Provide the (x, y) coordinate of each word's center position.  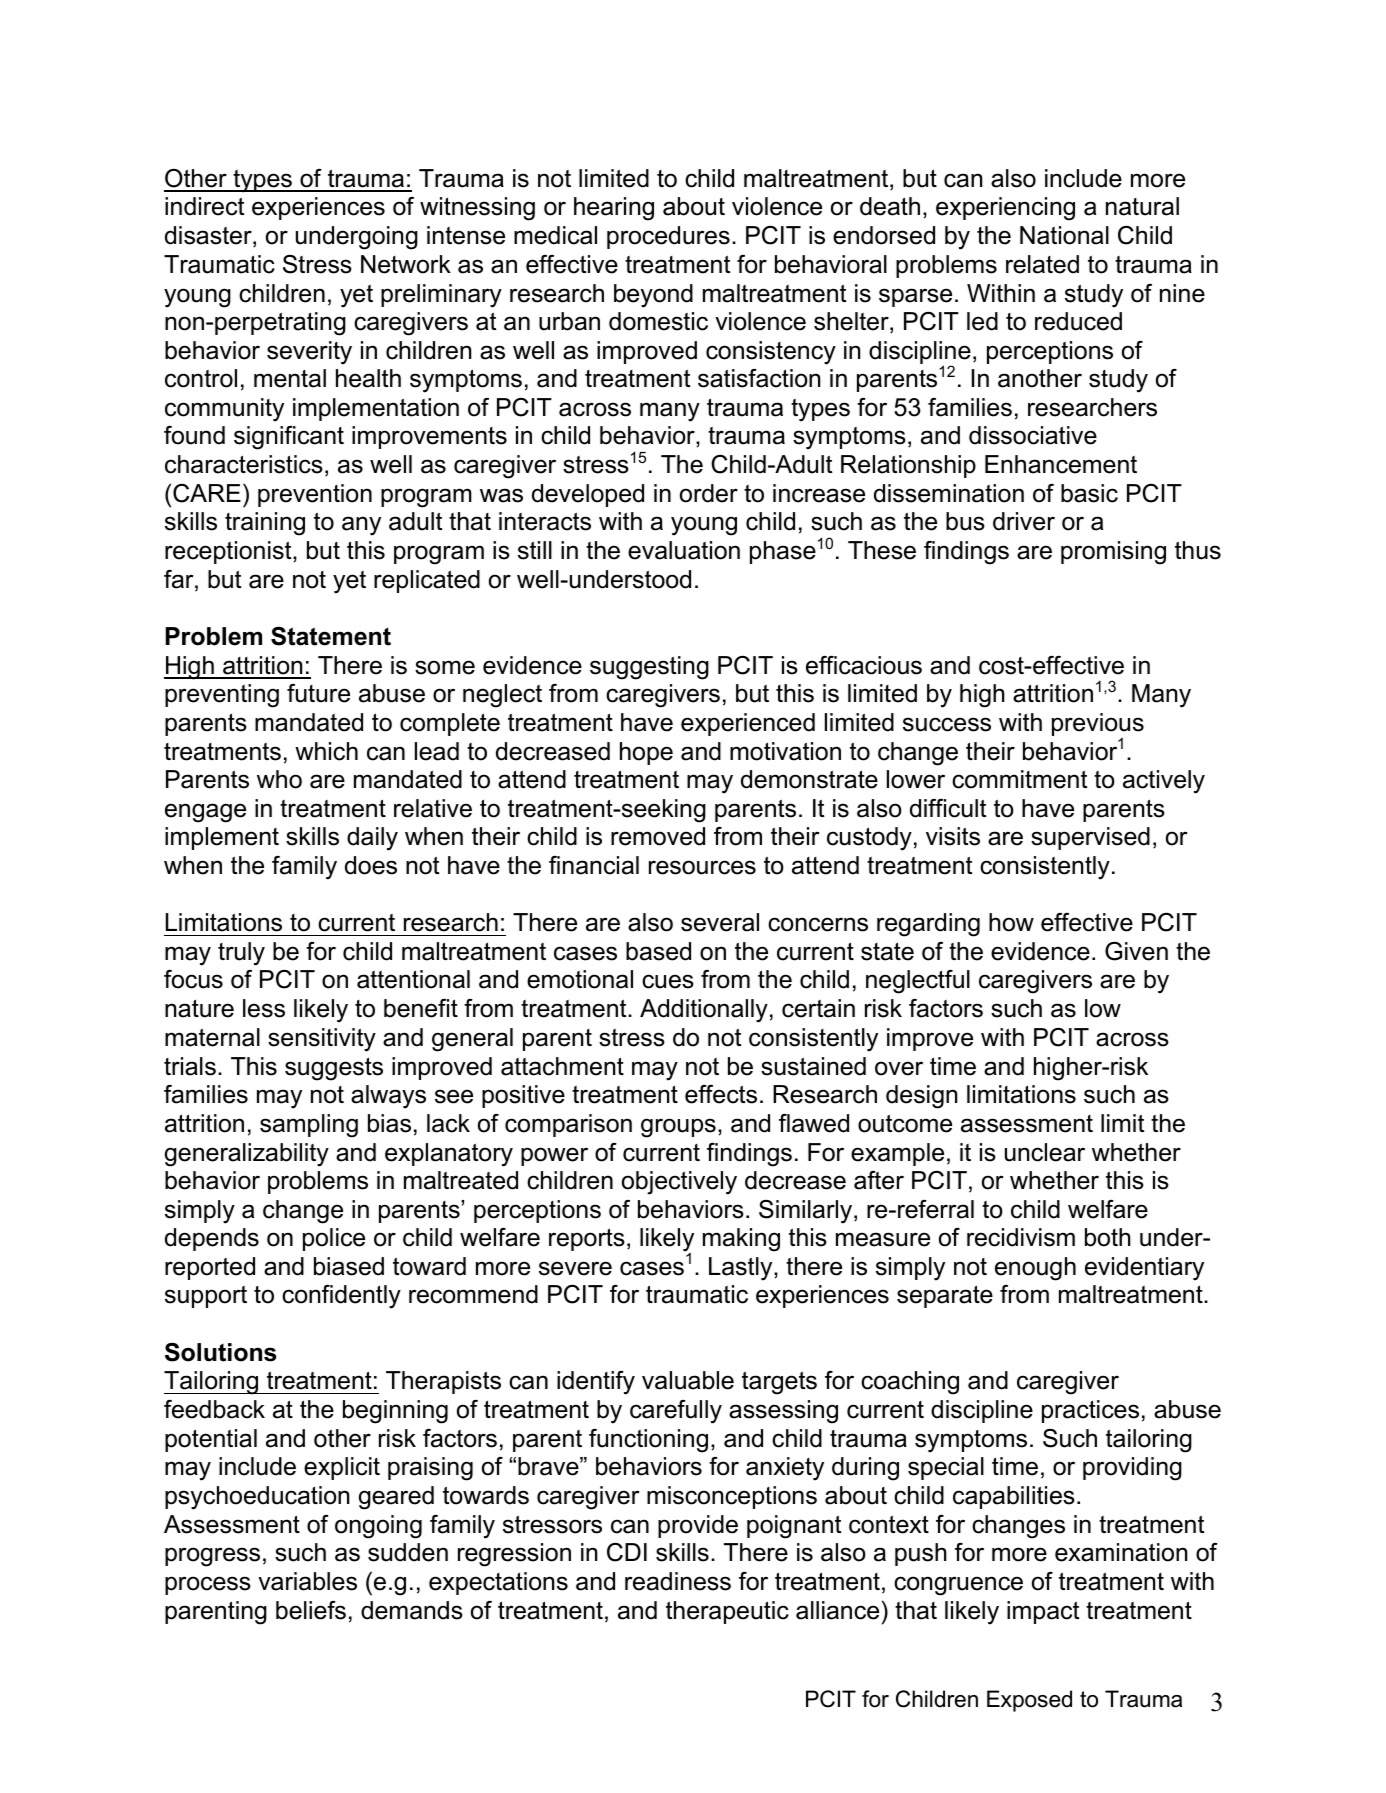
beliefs (311, 1610)
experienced (748, 724)
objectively (679, 1183)
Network (406, 264)
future (318, 693)
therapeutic (727, 1612)
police (334, 1239)
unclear (1045, 1152)
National (1064, 235)
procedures (668, 237)
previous (1098, 726)
